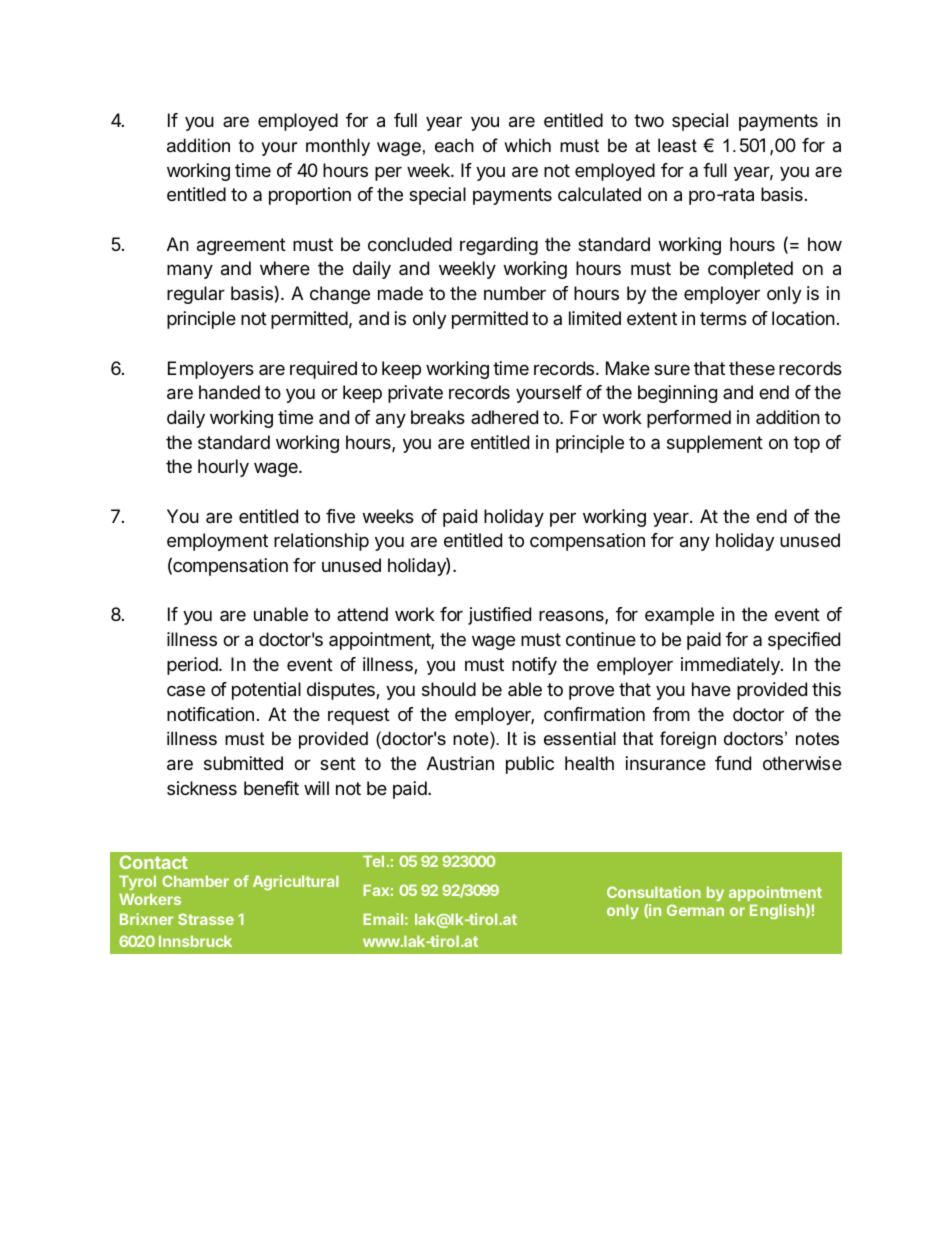 The width and height of the image is (952, 1233). Describe the element at coordinates (454, 145) in the image. I see `each` at that location.
